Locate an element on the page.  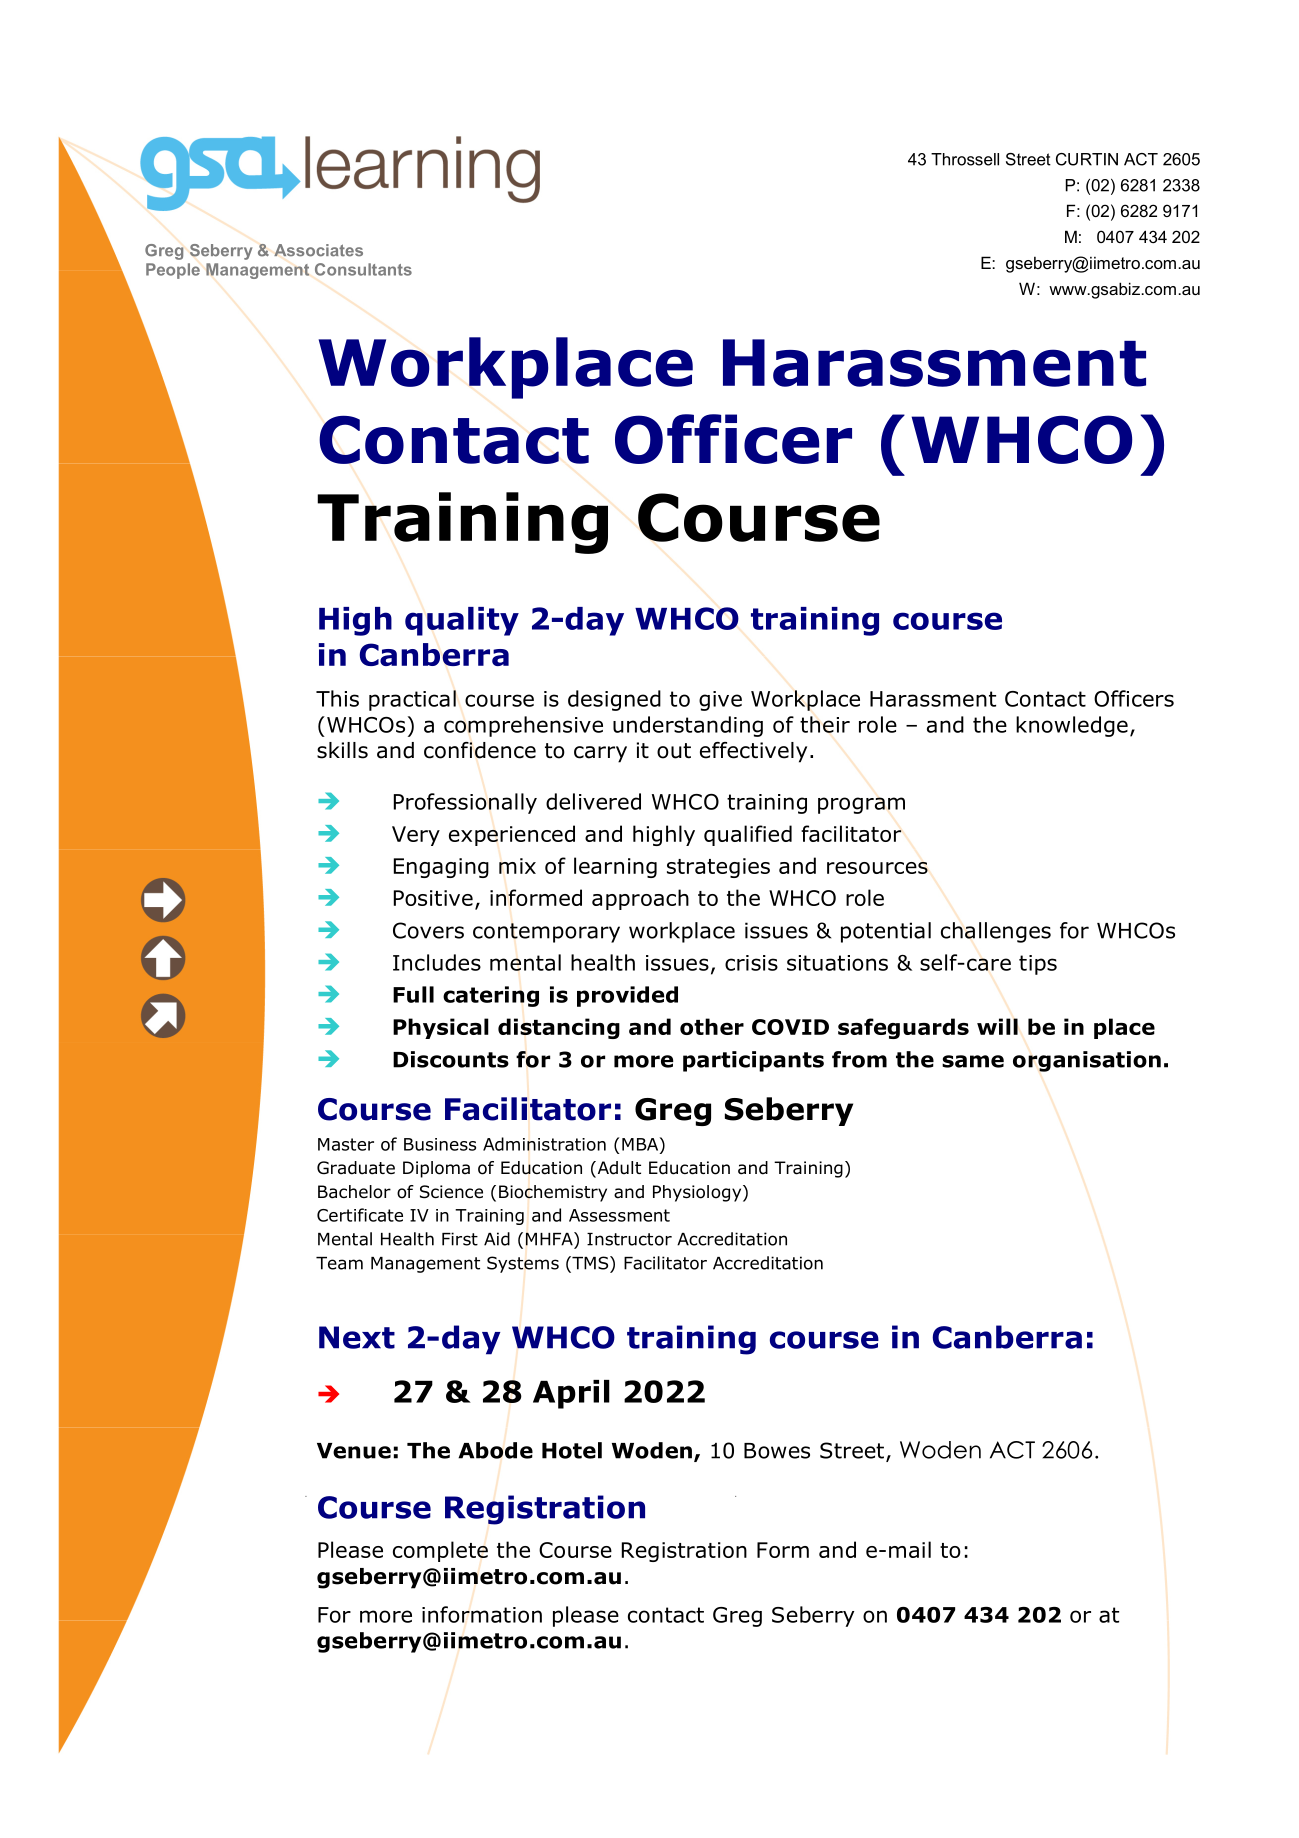
April is located at coordinates (571, 1394).
